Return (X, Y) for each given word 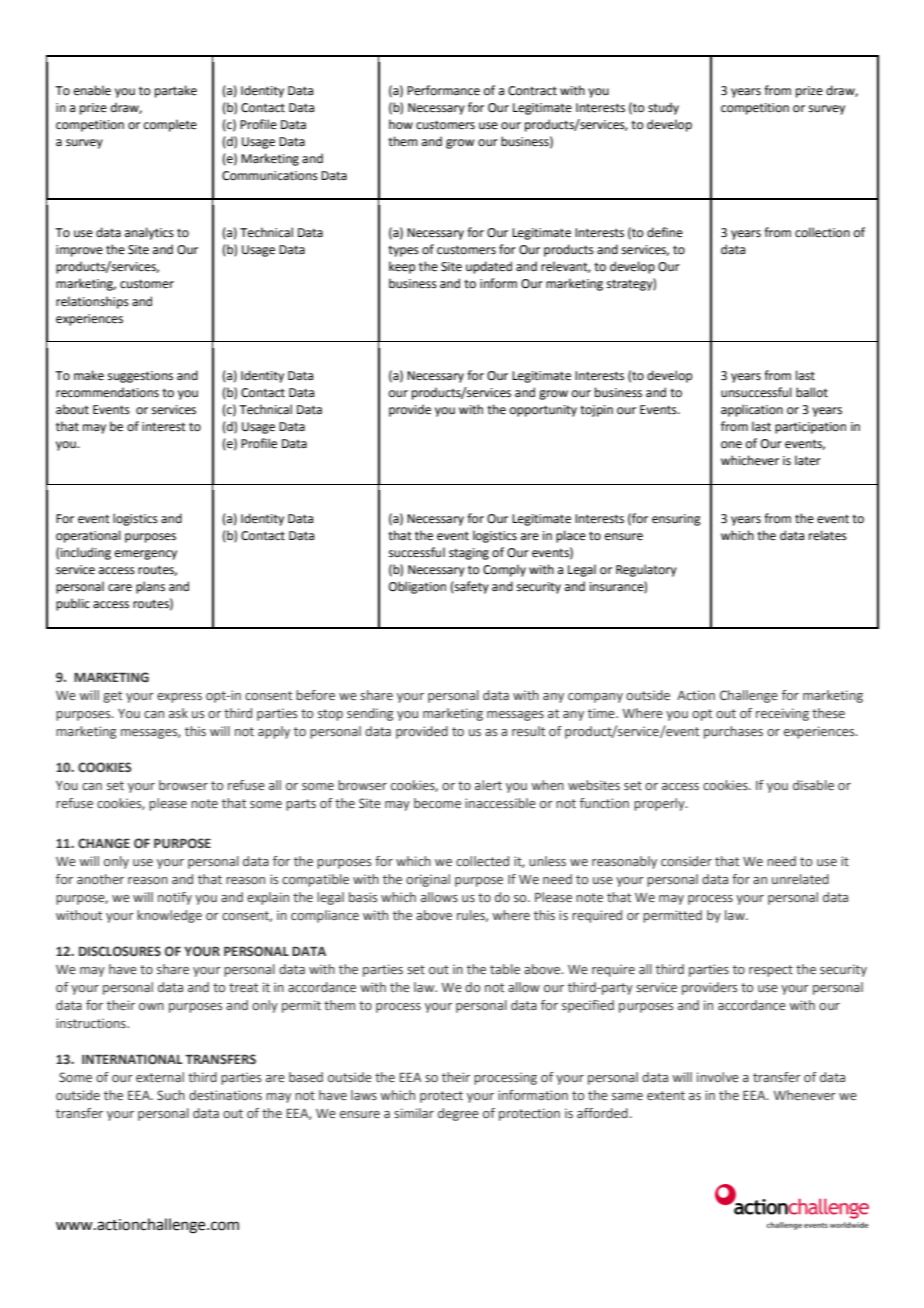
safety (471, 587)
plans (150, 587)
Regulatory (646, 570)
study (663, 108)
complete (170, 125)
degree (458, 1114)
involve (718, 1077)
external (160, 1077)
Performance (443, 90)
